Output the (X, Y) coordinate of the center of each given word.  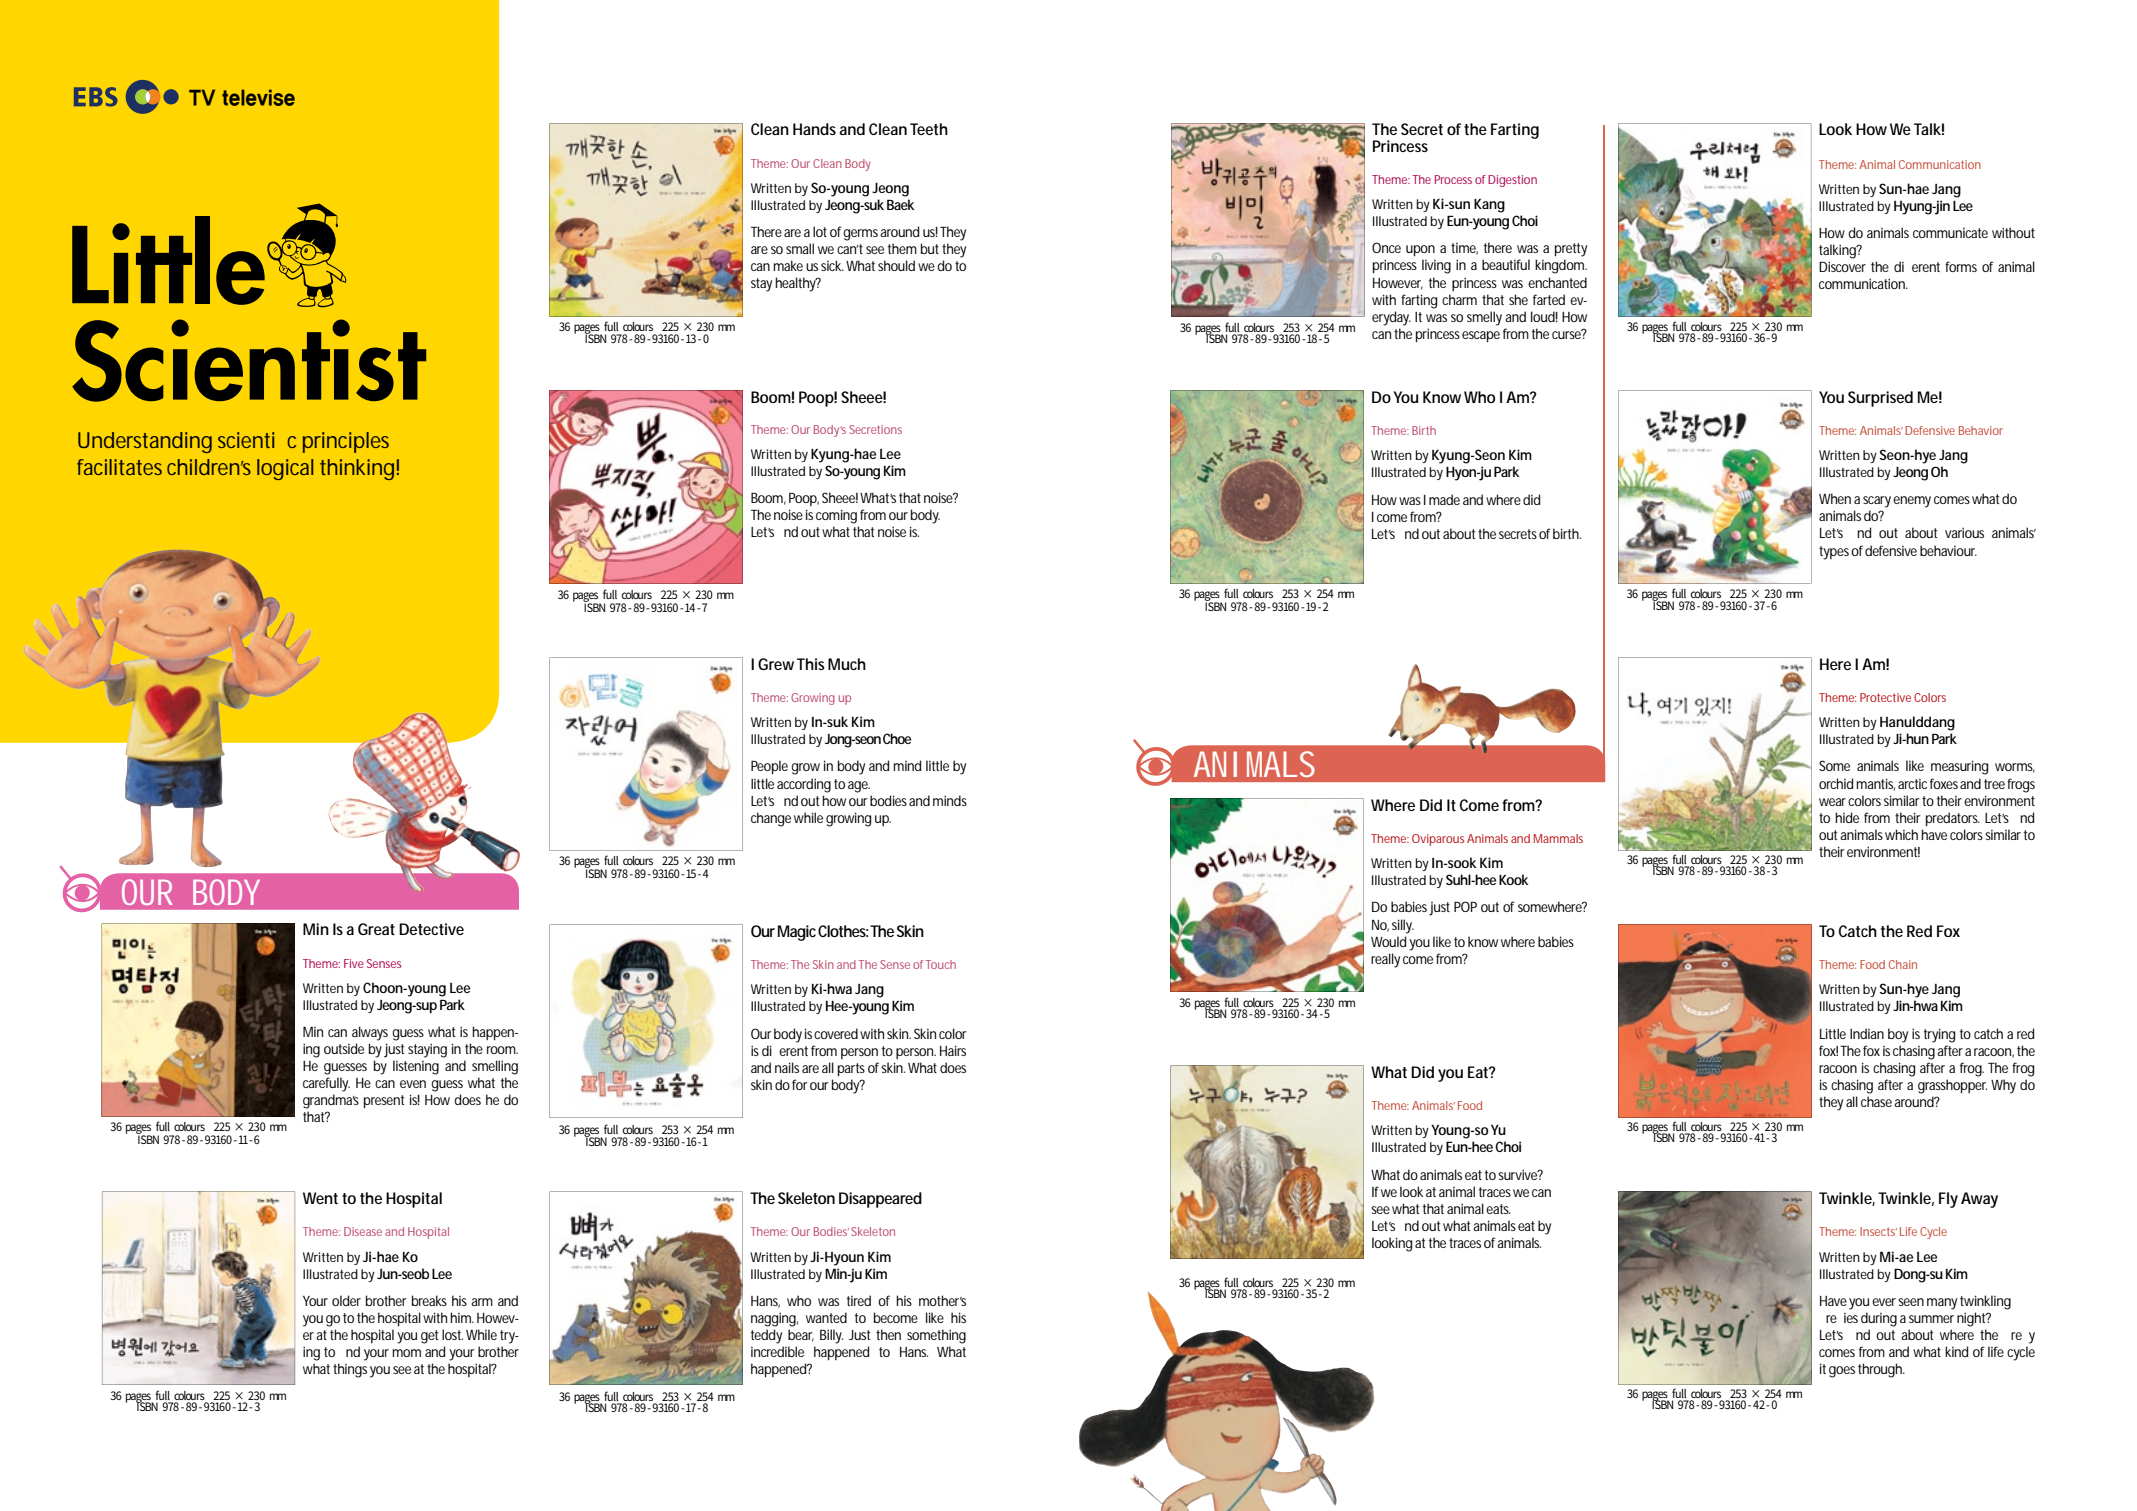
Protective (1885, 697)
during (1879, 1319)
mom (406, 1353)
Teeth (929, 129)
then (888, 1334)
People (769, 767)
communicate (1950, 233)
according (804, 785)
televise (258, 97)
